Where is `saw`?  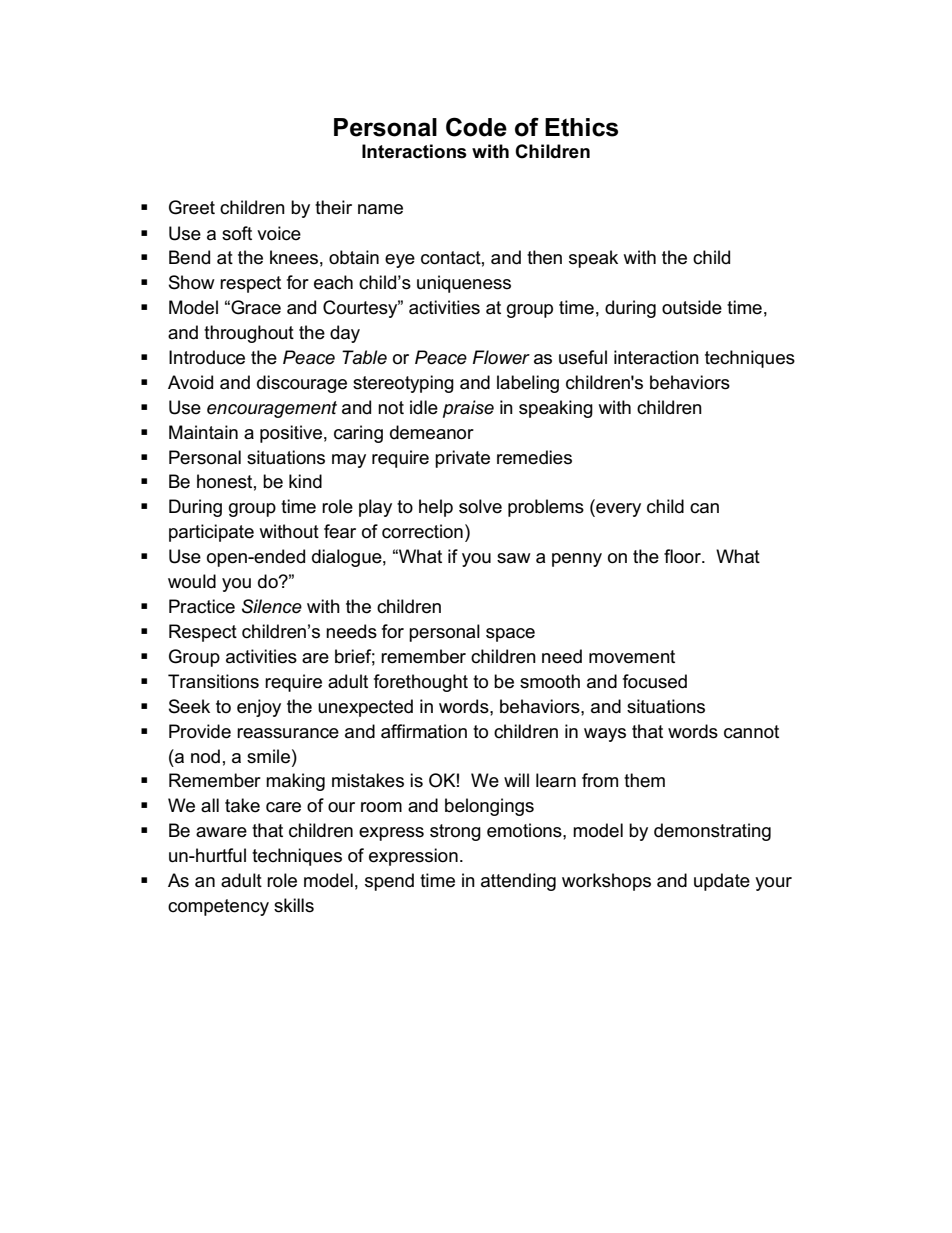
saw is located at coordinates (514, 558).
